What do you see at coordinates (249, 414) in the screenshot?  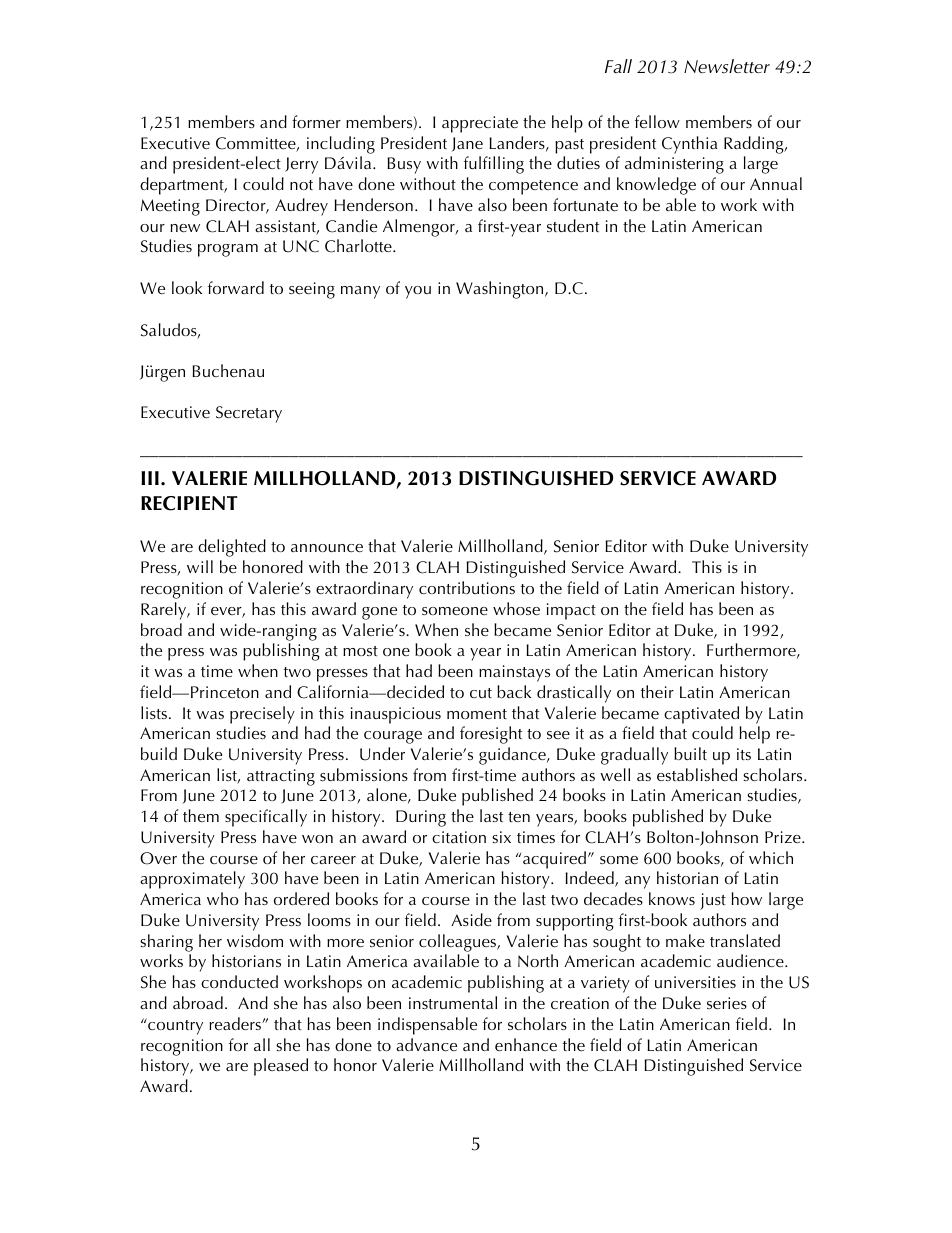 I see `Secretary` at bounding box center [249, 414].
